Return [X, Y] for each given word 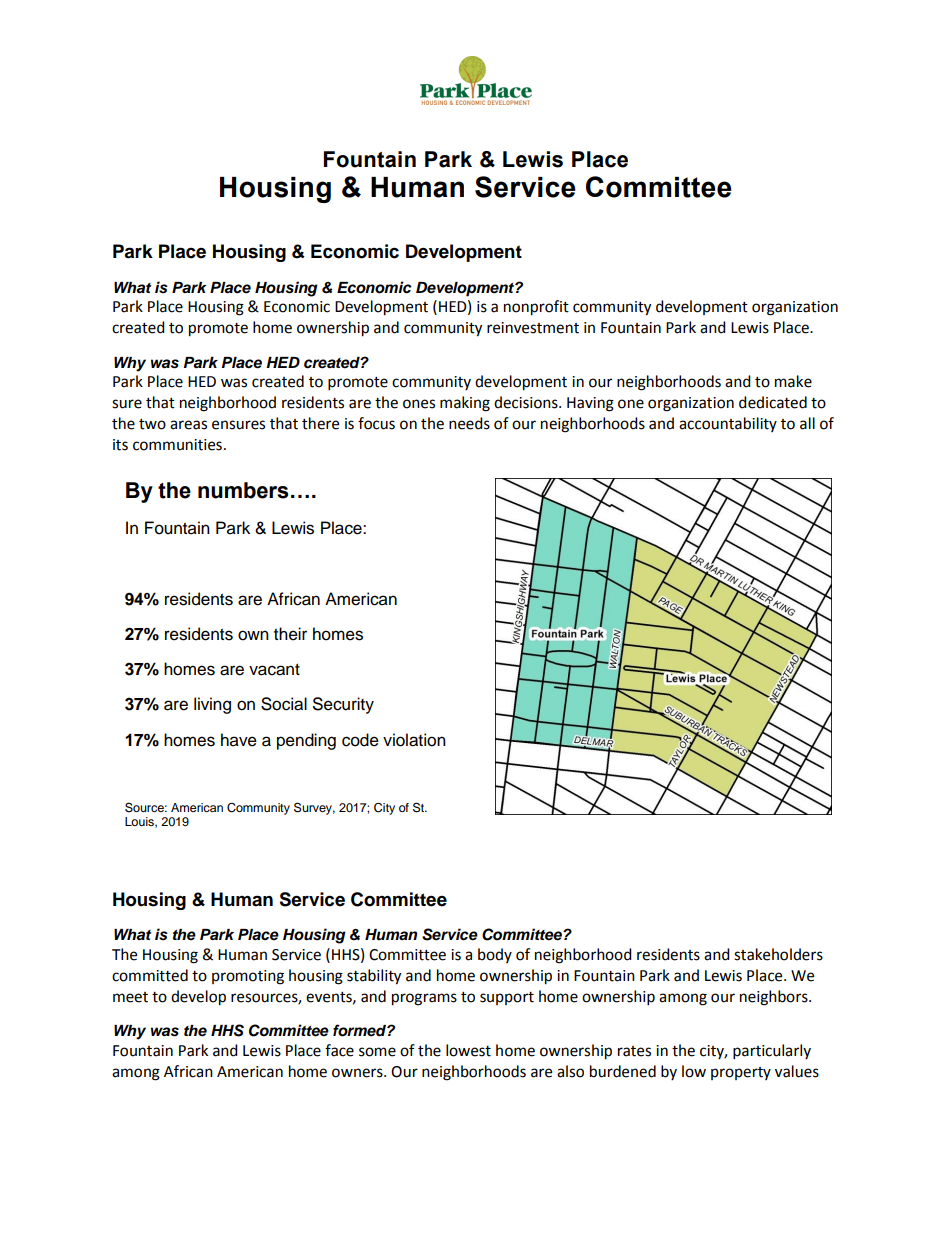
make [793, 381]
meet [130, 997]
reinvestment [533, 328]
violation [414, 740]
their [290, 634]
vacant [274, 670]
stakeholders [778, 954]
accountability [728, 424]
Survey [314, 808]
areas [188, 425]
